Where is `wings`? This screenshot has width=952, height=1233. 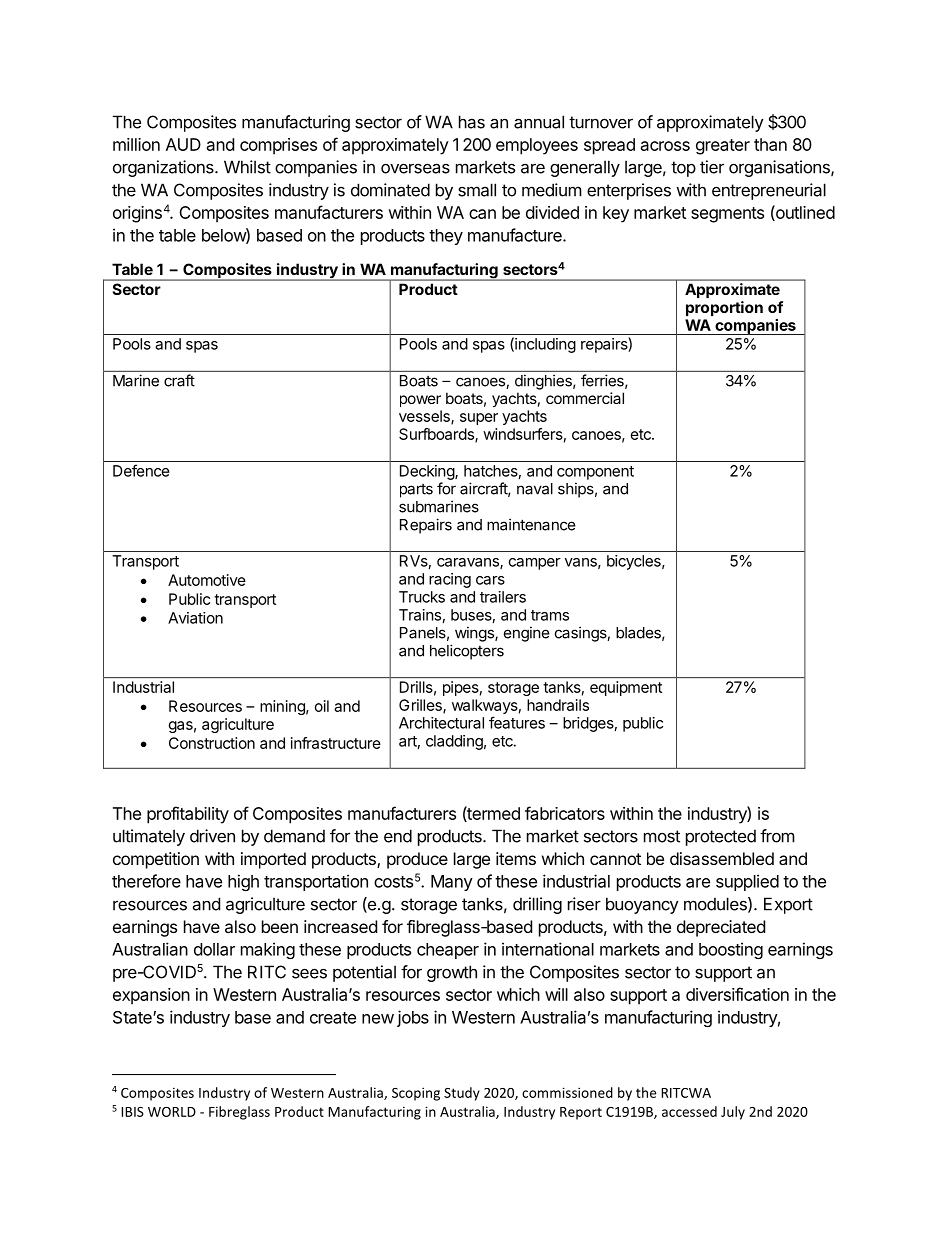 wings is located at coordinates (475, 634).
